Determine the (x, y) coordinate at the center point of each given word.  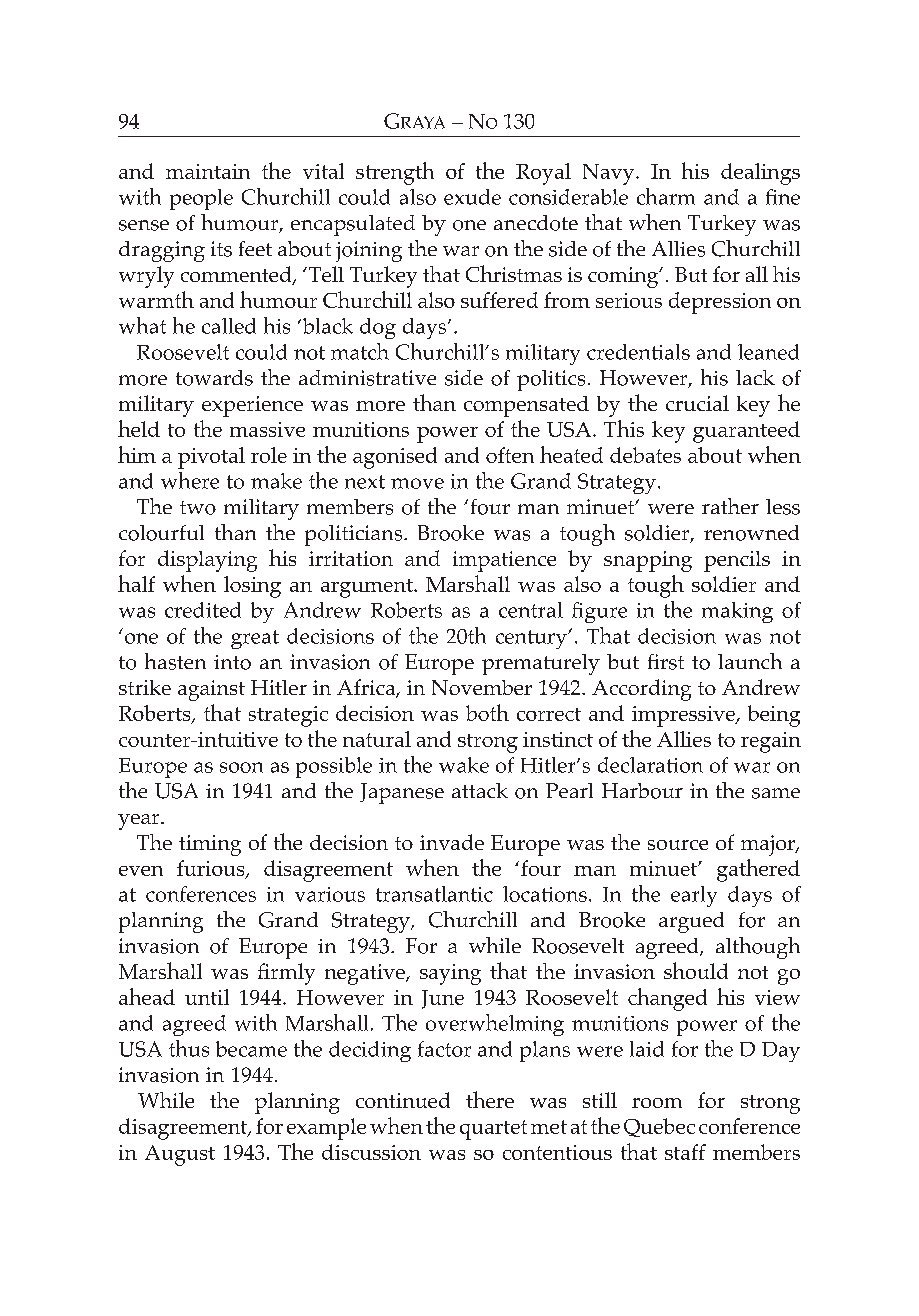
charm (666, 196)
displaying (207, 561)
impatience (504, 561)
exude (472, 197)
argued (691, 922)
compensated (526, 406)
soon (241, 767)
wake (464, 765)
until (207, 997)
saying (450, 974)
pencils (737, 561)
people (201, 199)
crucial (697, 403)
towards (214, 378)
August (180, 1155)
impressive (684, 716)
